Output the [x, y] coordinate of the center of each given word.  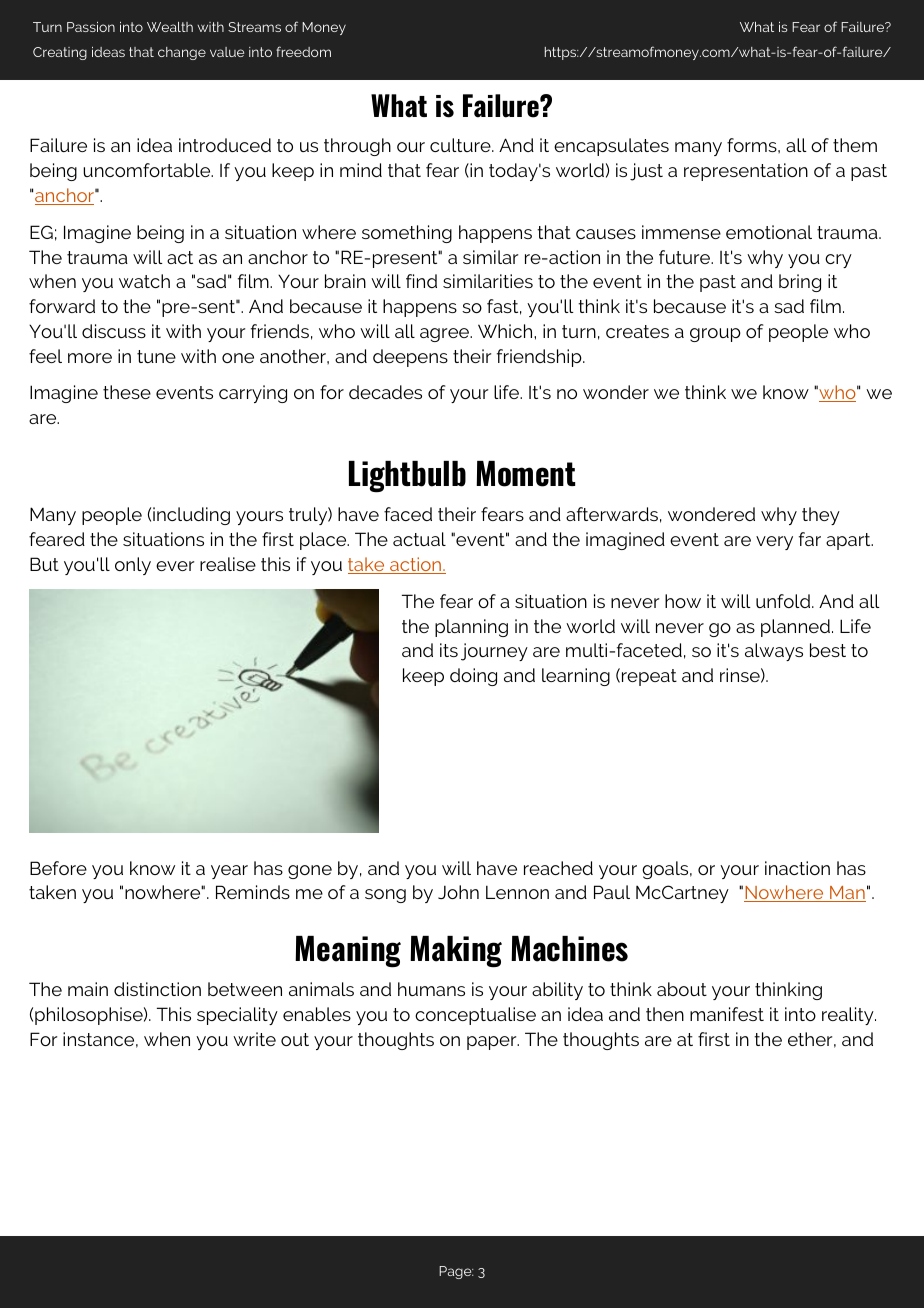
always [774, 652]
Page [456, 1272]
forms [753, 145]
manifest [727, 1014]
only [133, 566]
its [449, 650]
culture [461, 145]
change [182, 53]
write [254, 1039]
